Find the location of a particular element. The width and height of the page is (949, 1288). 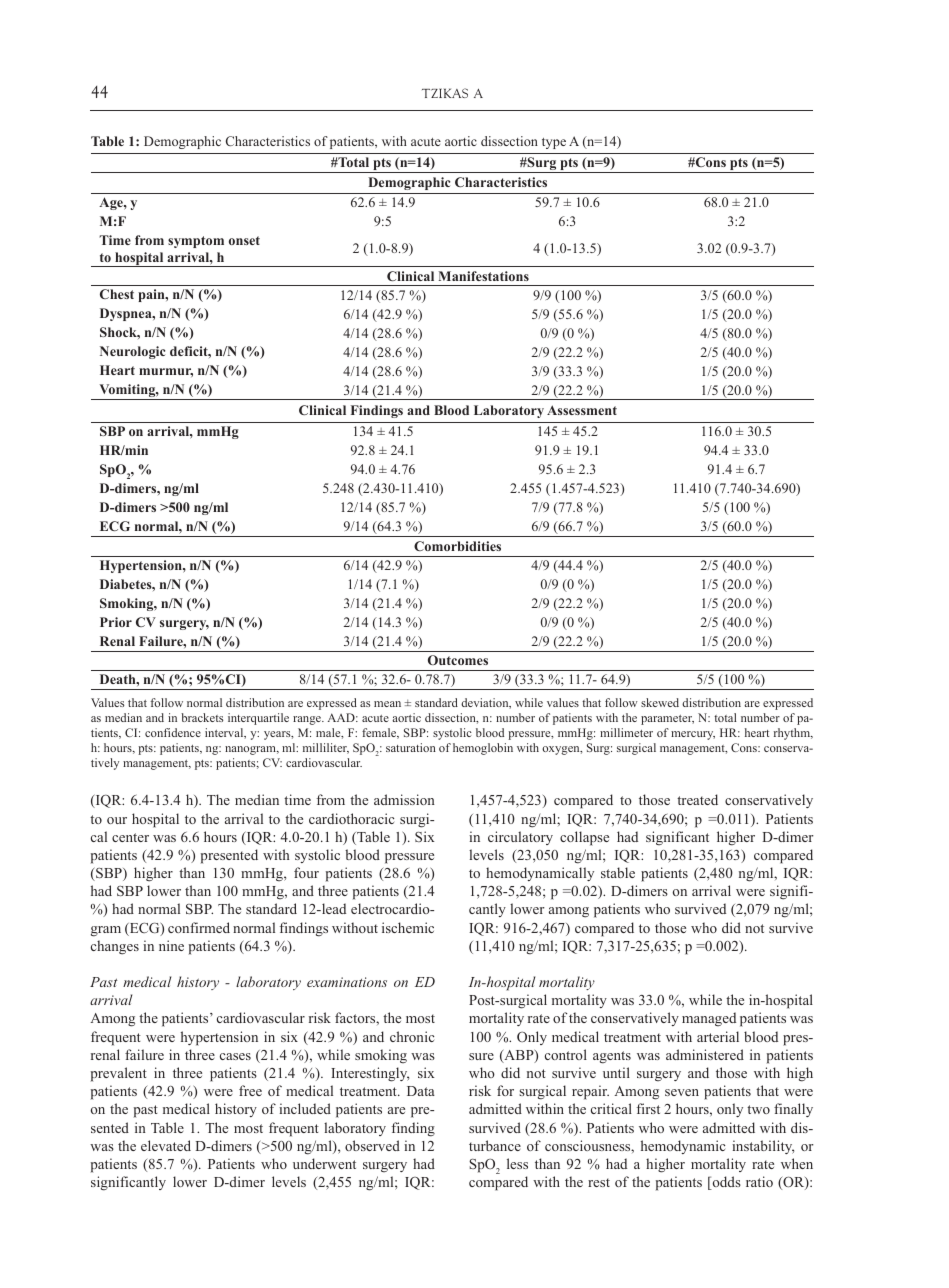

murmur is located at coordinates (166, 372).
